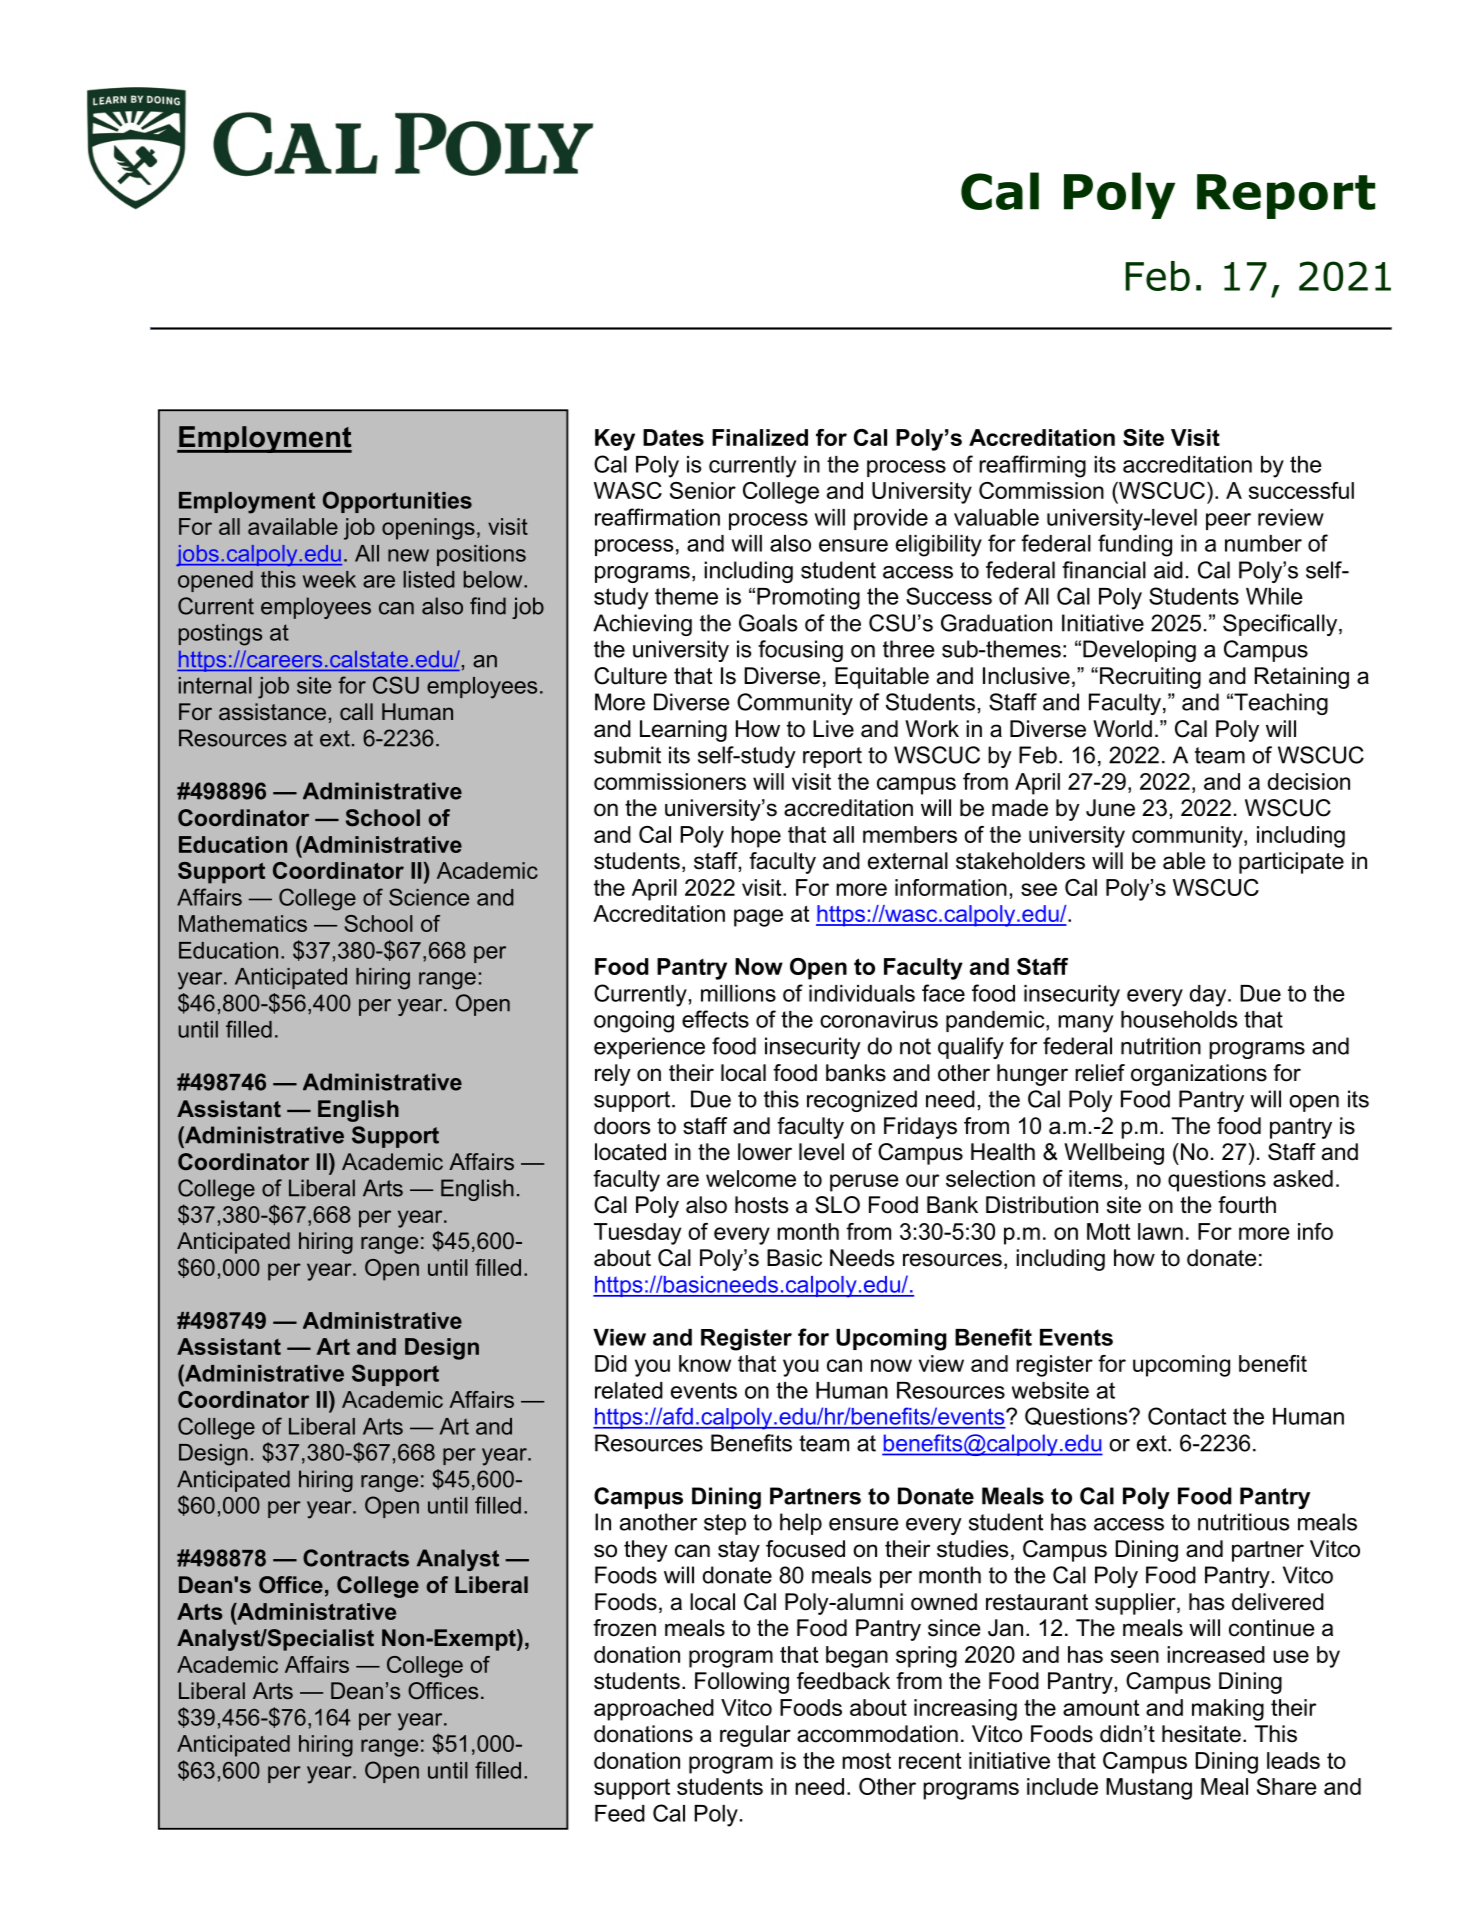  What do you see at coordinates (1199, 1075) in the page?
I see `organizations` at bounding box center [1199, 1075].
